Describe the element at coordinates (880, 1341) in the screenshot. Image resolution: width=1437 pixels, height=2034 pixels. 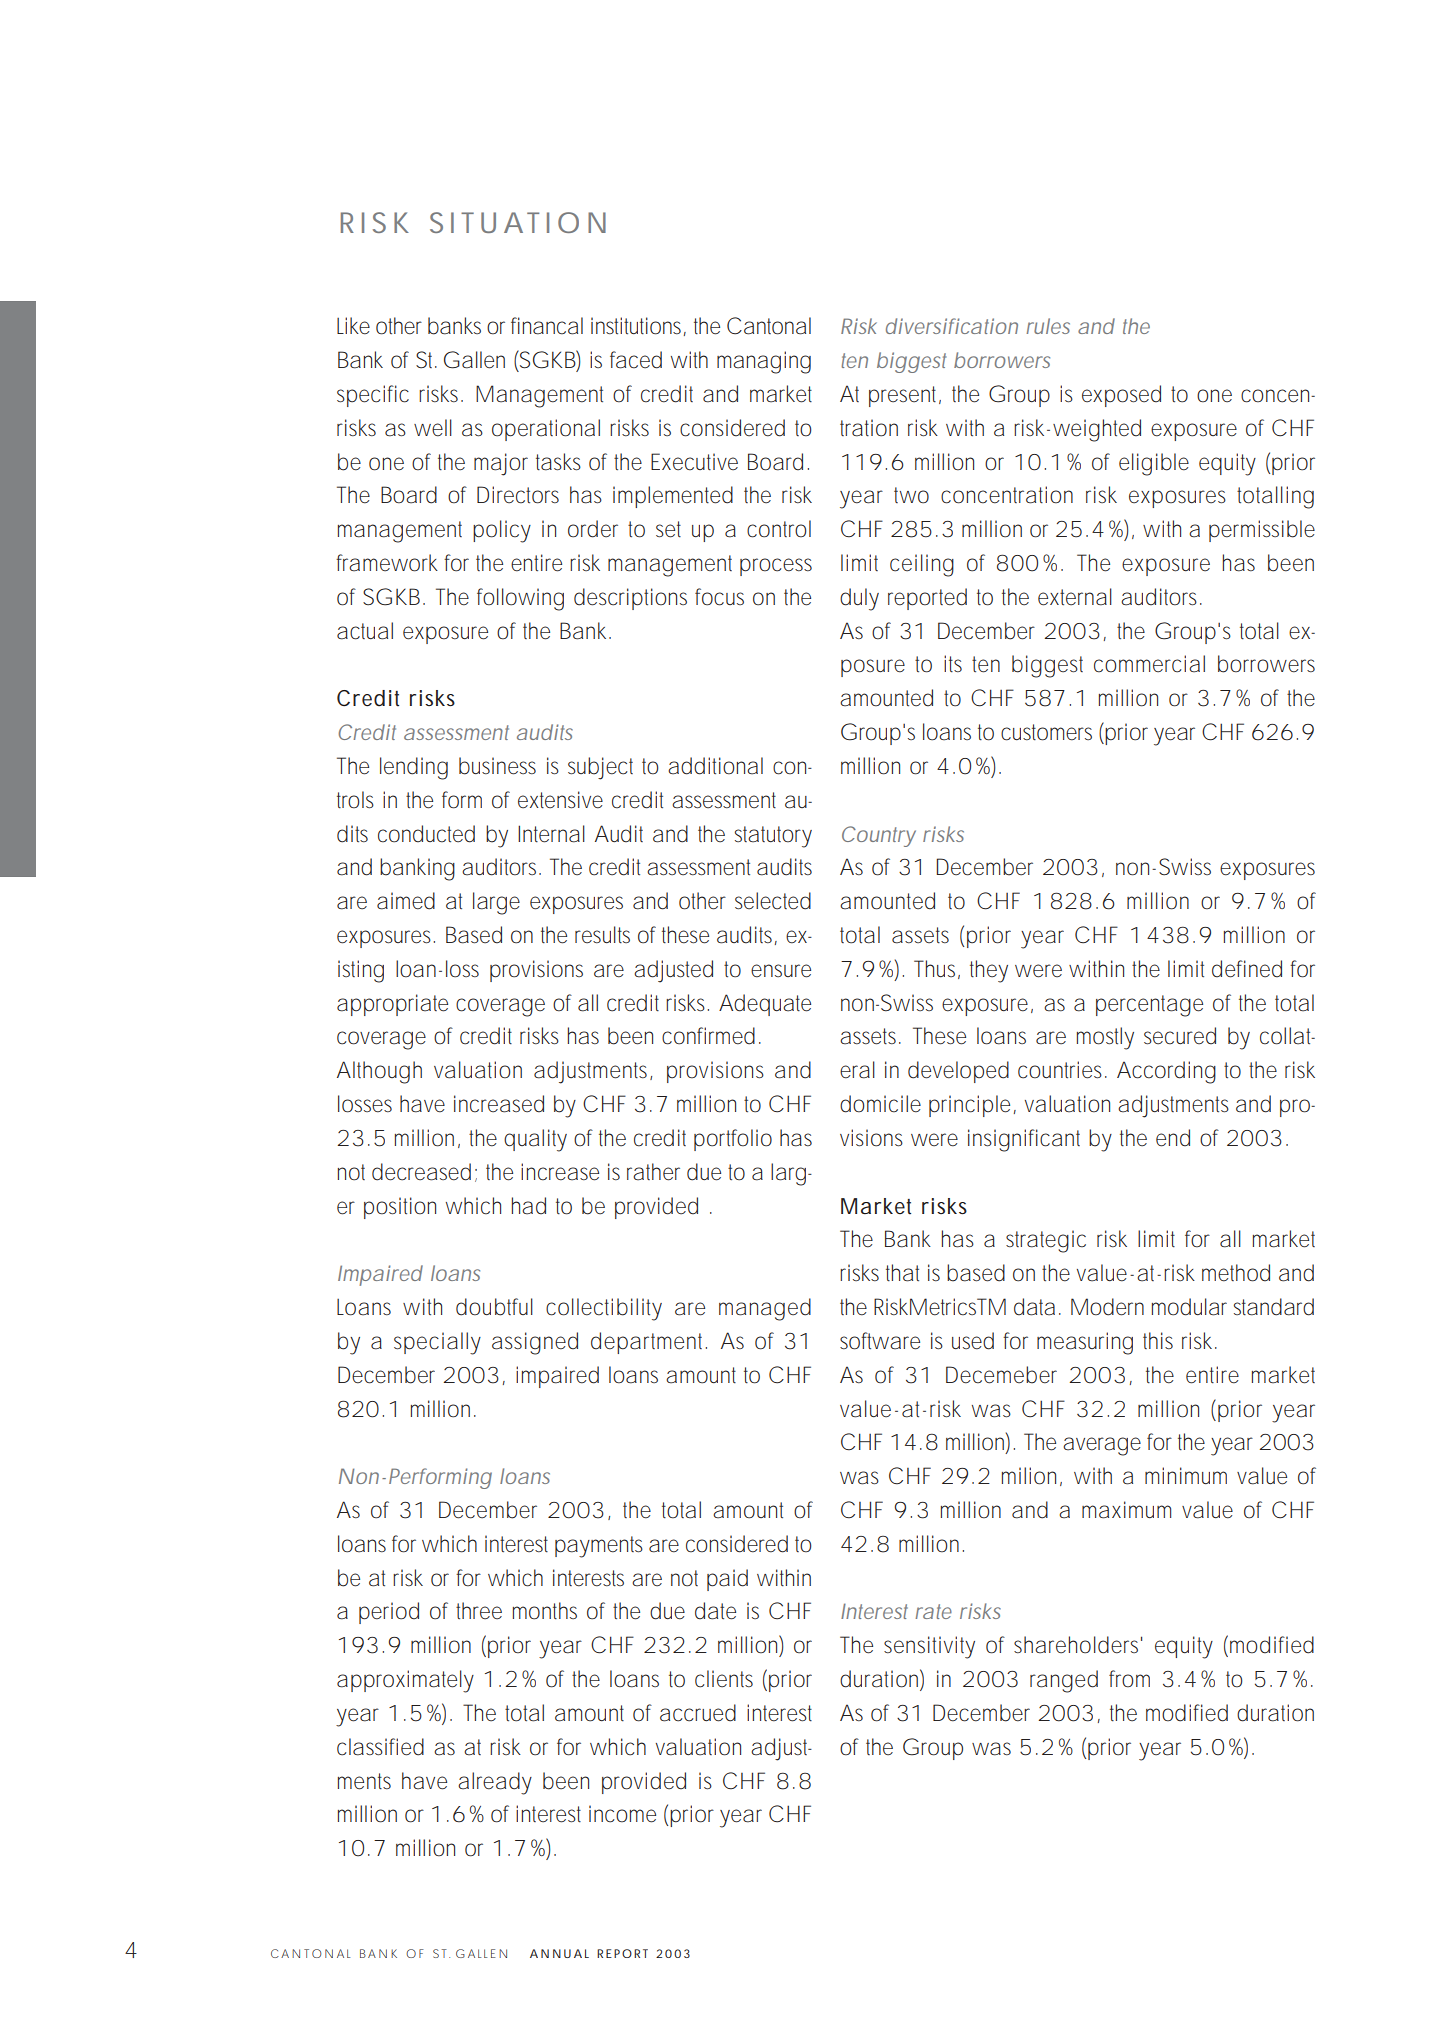
I see `software` at that location.
